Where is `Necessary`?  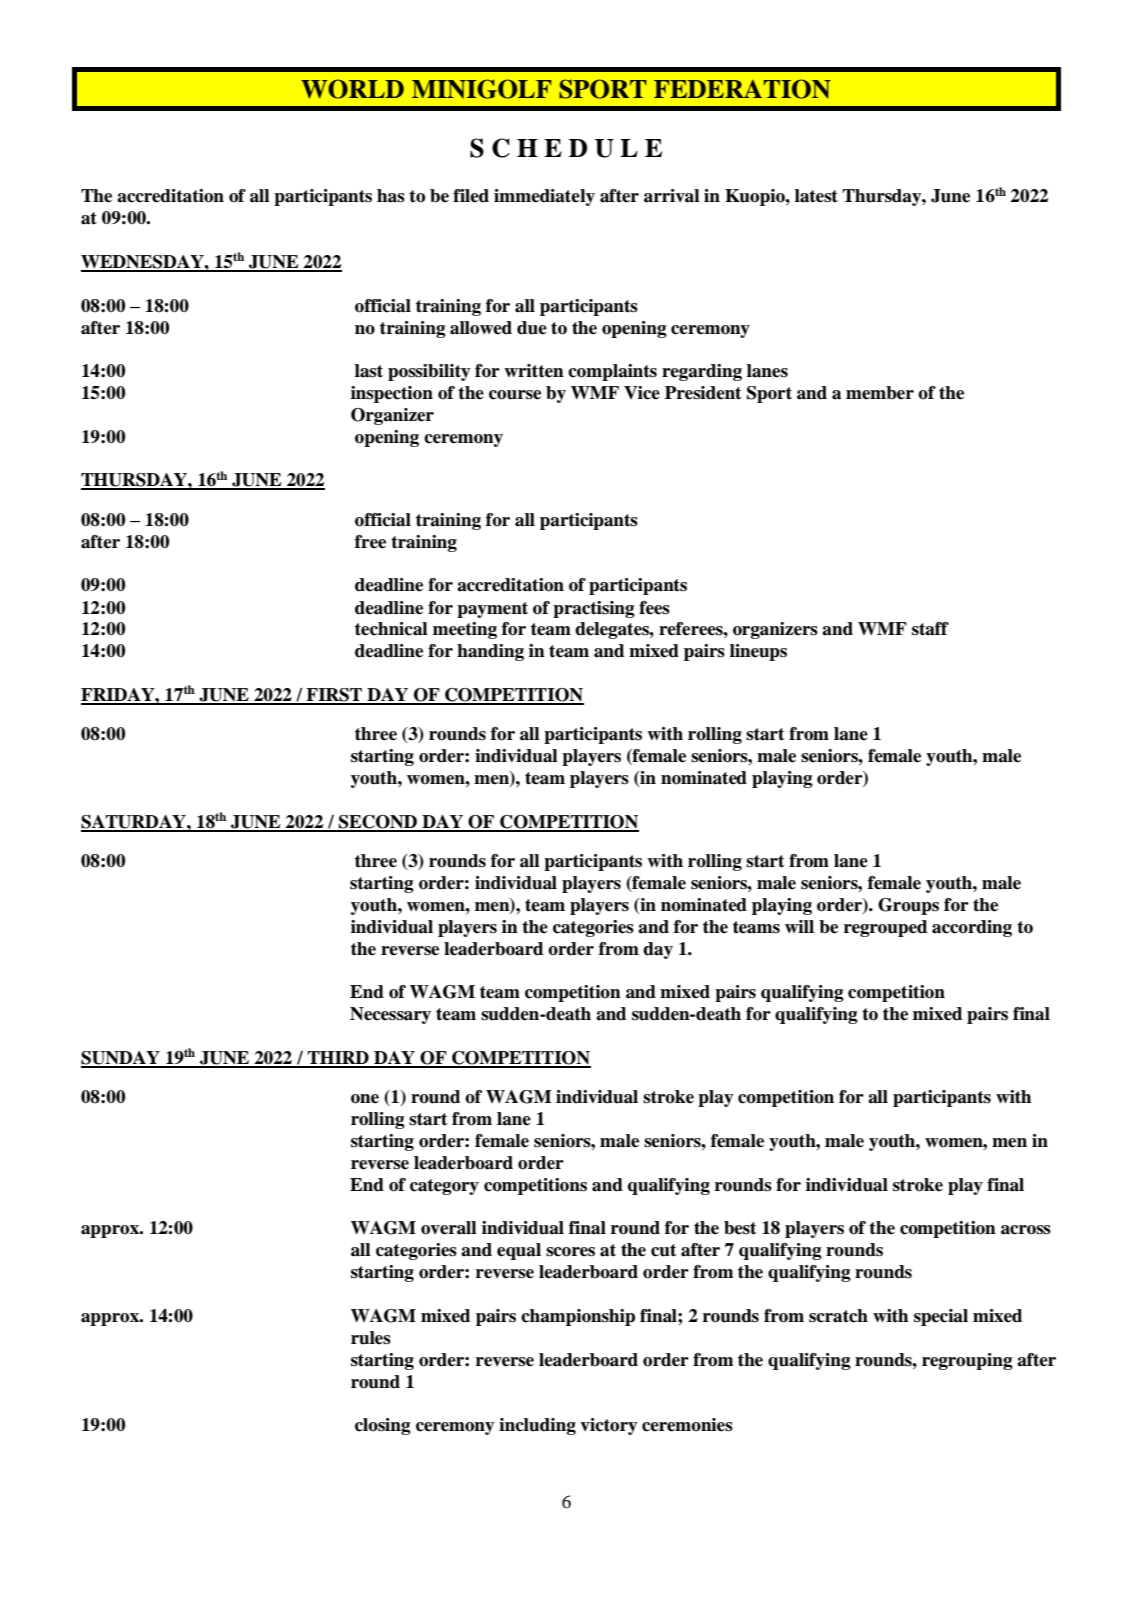 Necessary is located at coordinates (390, 1015).
